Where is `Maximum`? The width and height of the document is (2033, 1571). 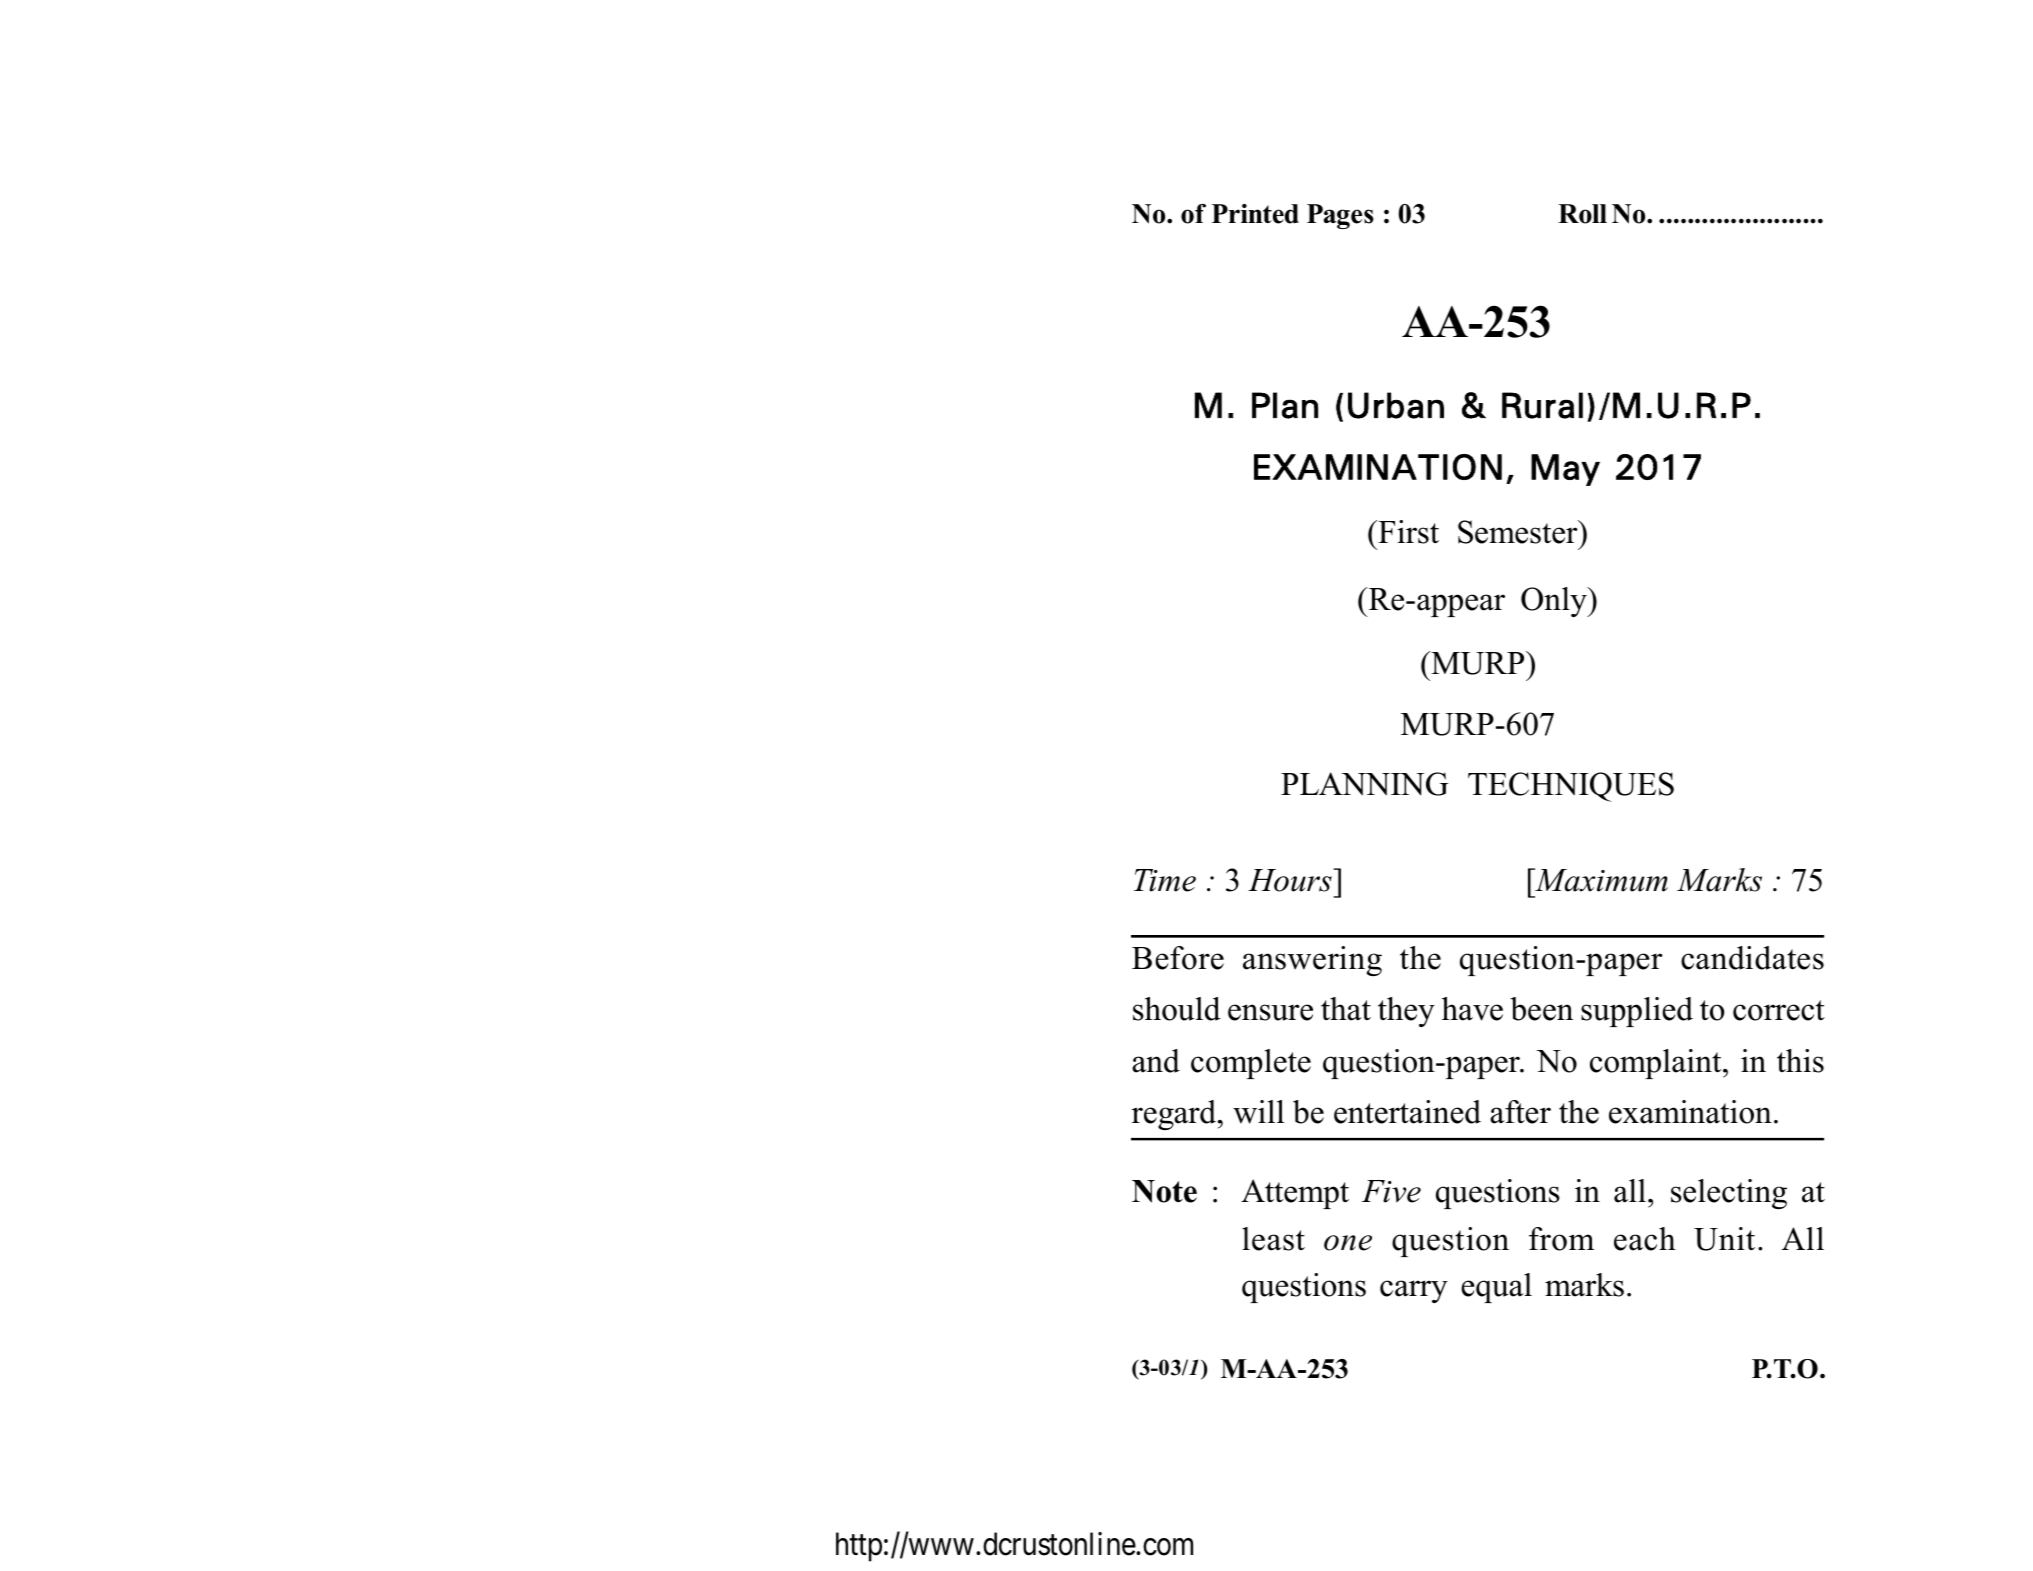 Maximum is located at coordinates (1600, 880).
